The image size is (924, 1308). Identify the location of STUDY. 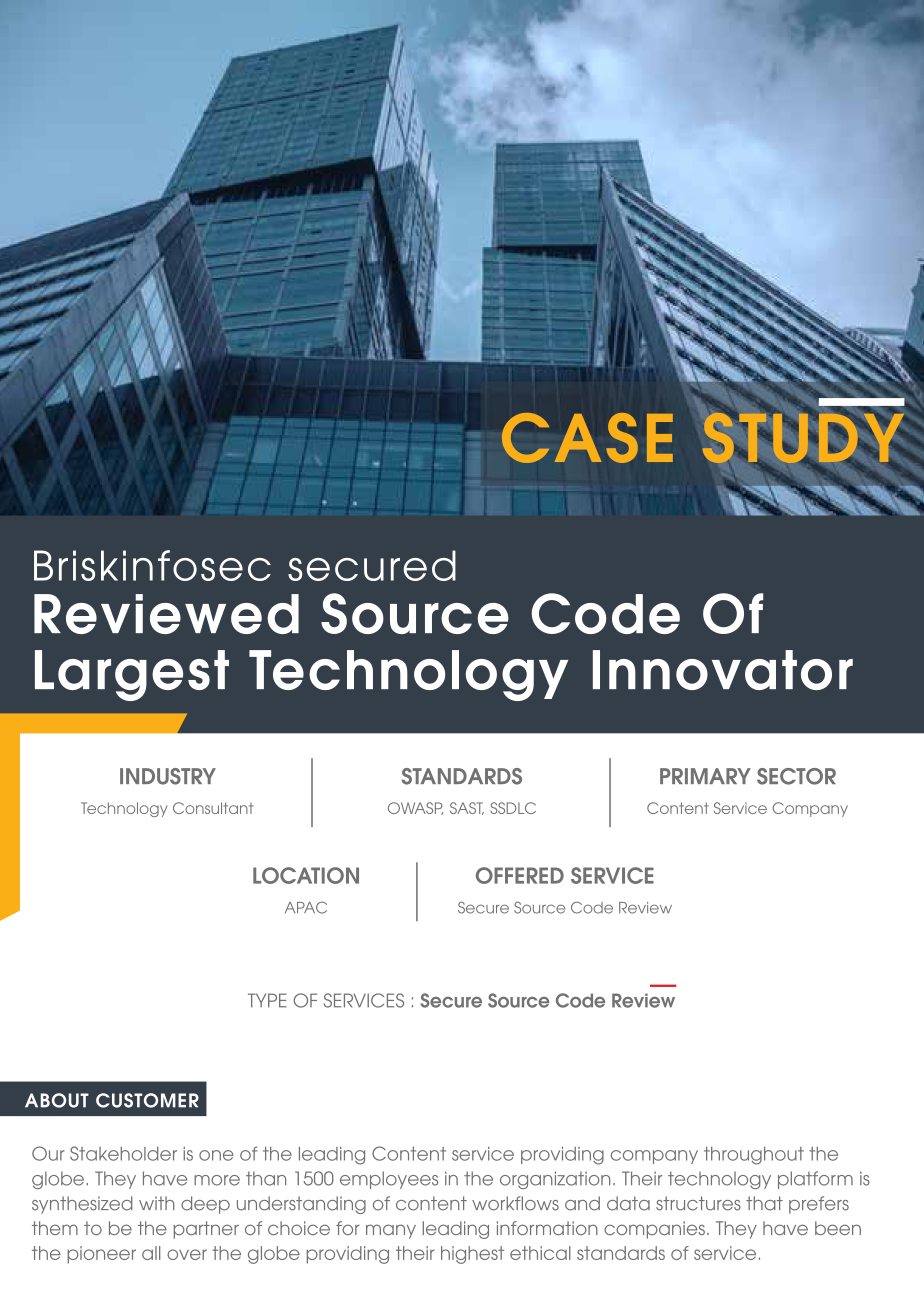
(803, 438).
